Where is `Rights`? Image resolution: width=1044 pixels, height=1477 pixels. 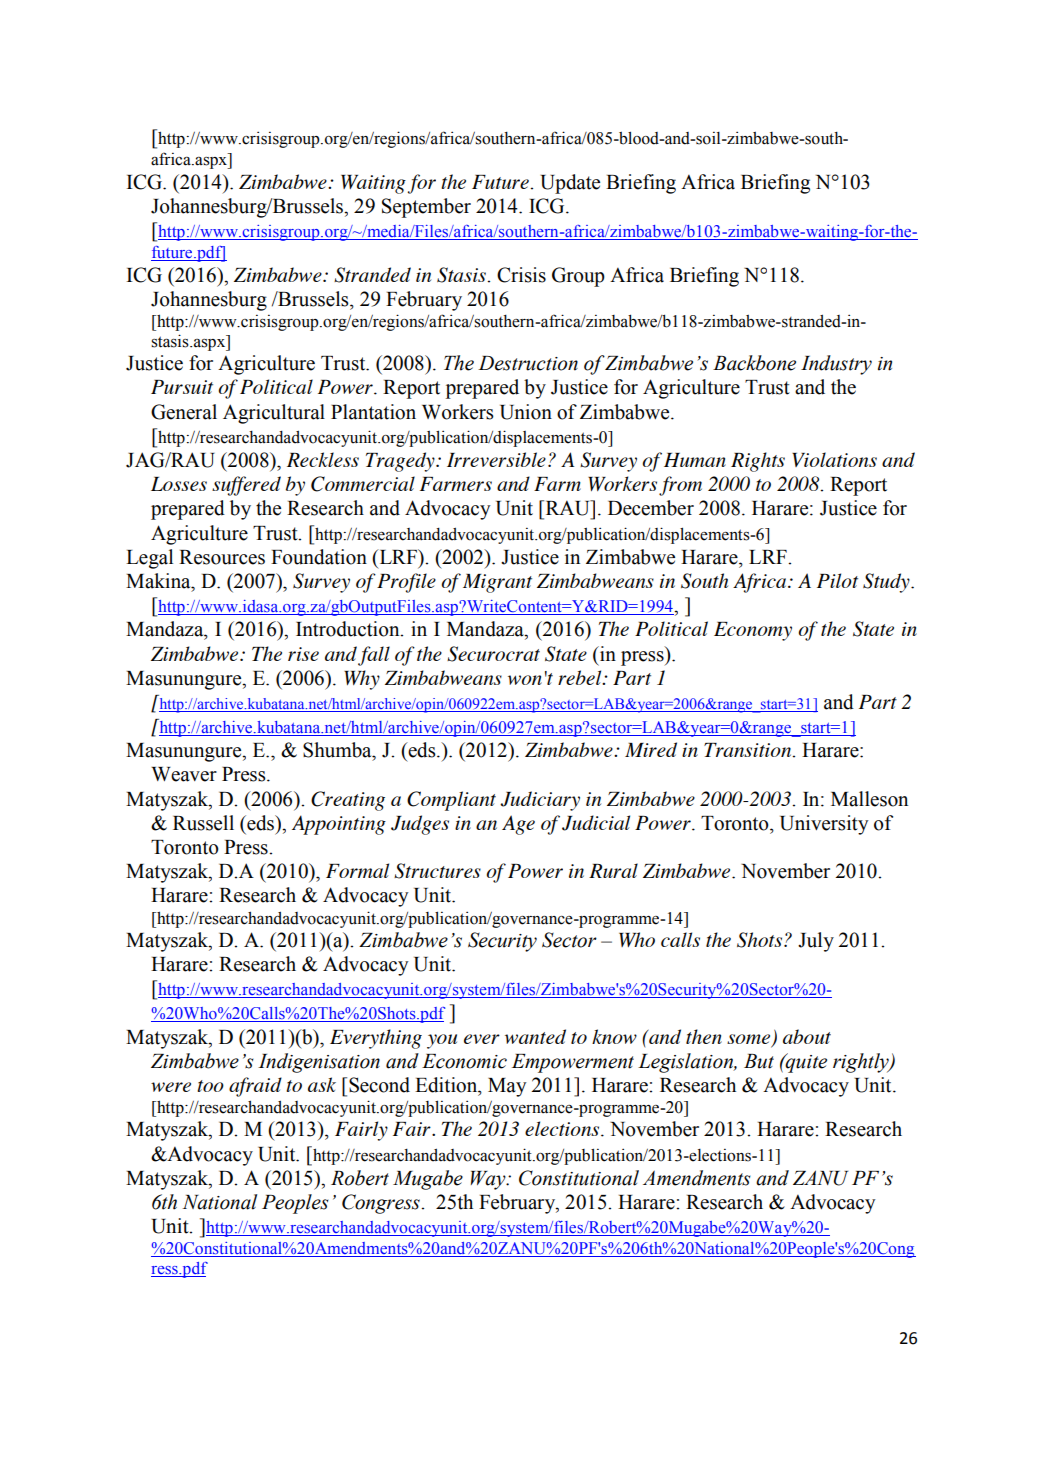
Rights is located at coordinates (758, 462).
